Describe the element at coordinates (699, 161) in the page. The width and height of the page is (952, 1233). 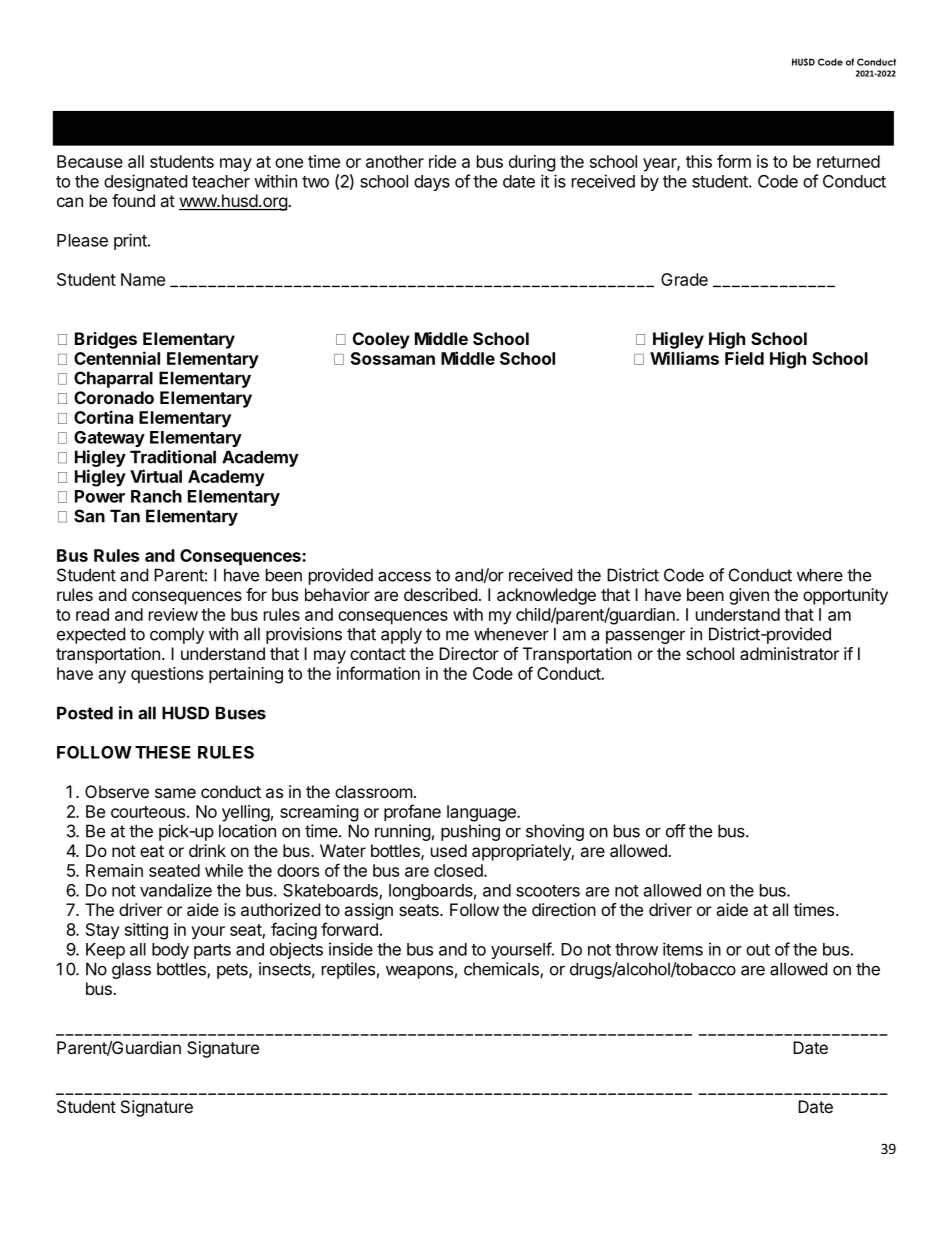
I see `this` at that location.
